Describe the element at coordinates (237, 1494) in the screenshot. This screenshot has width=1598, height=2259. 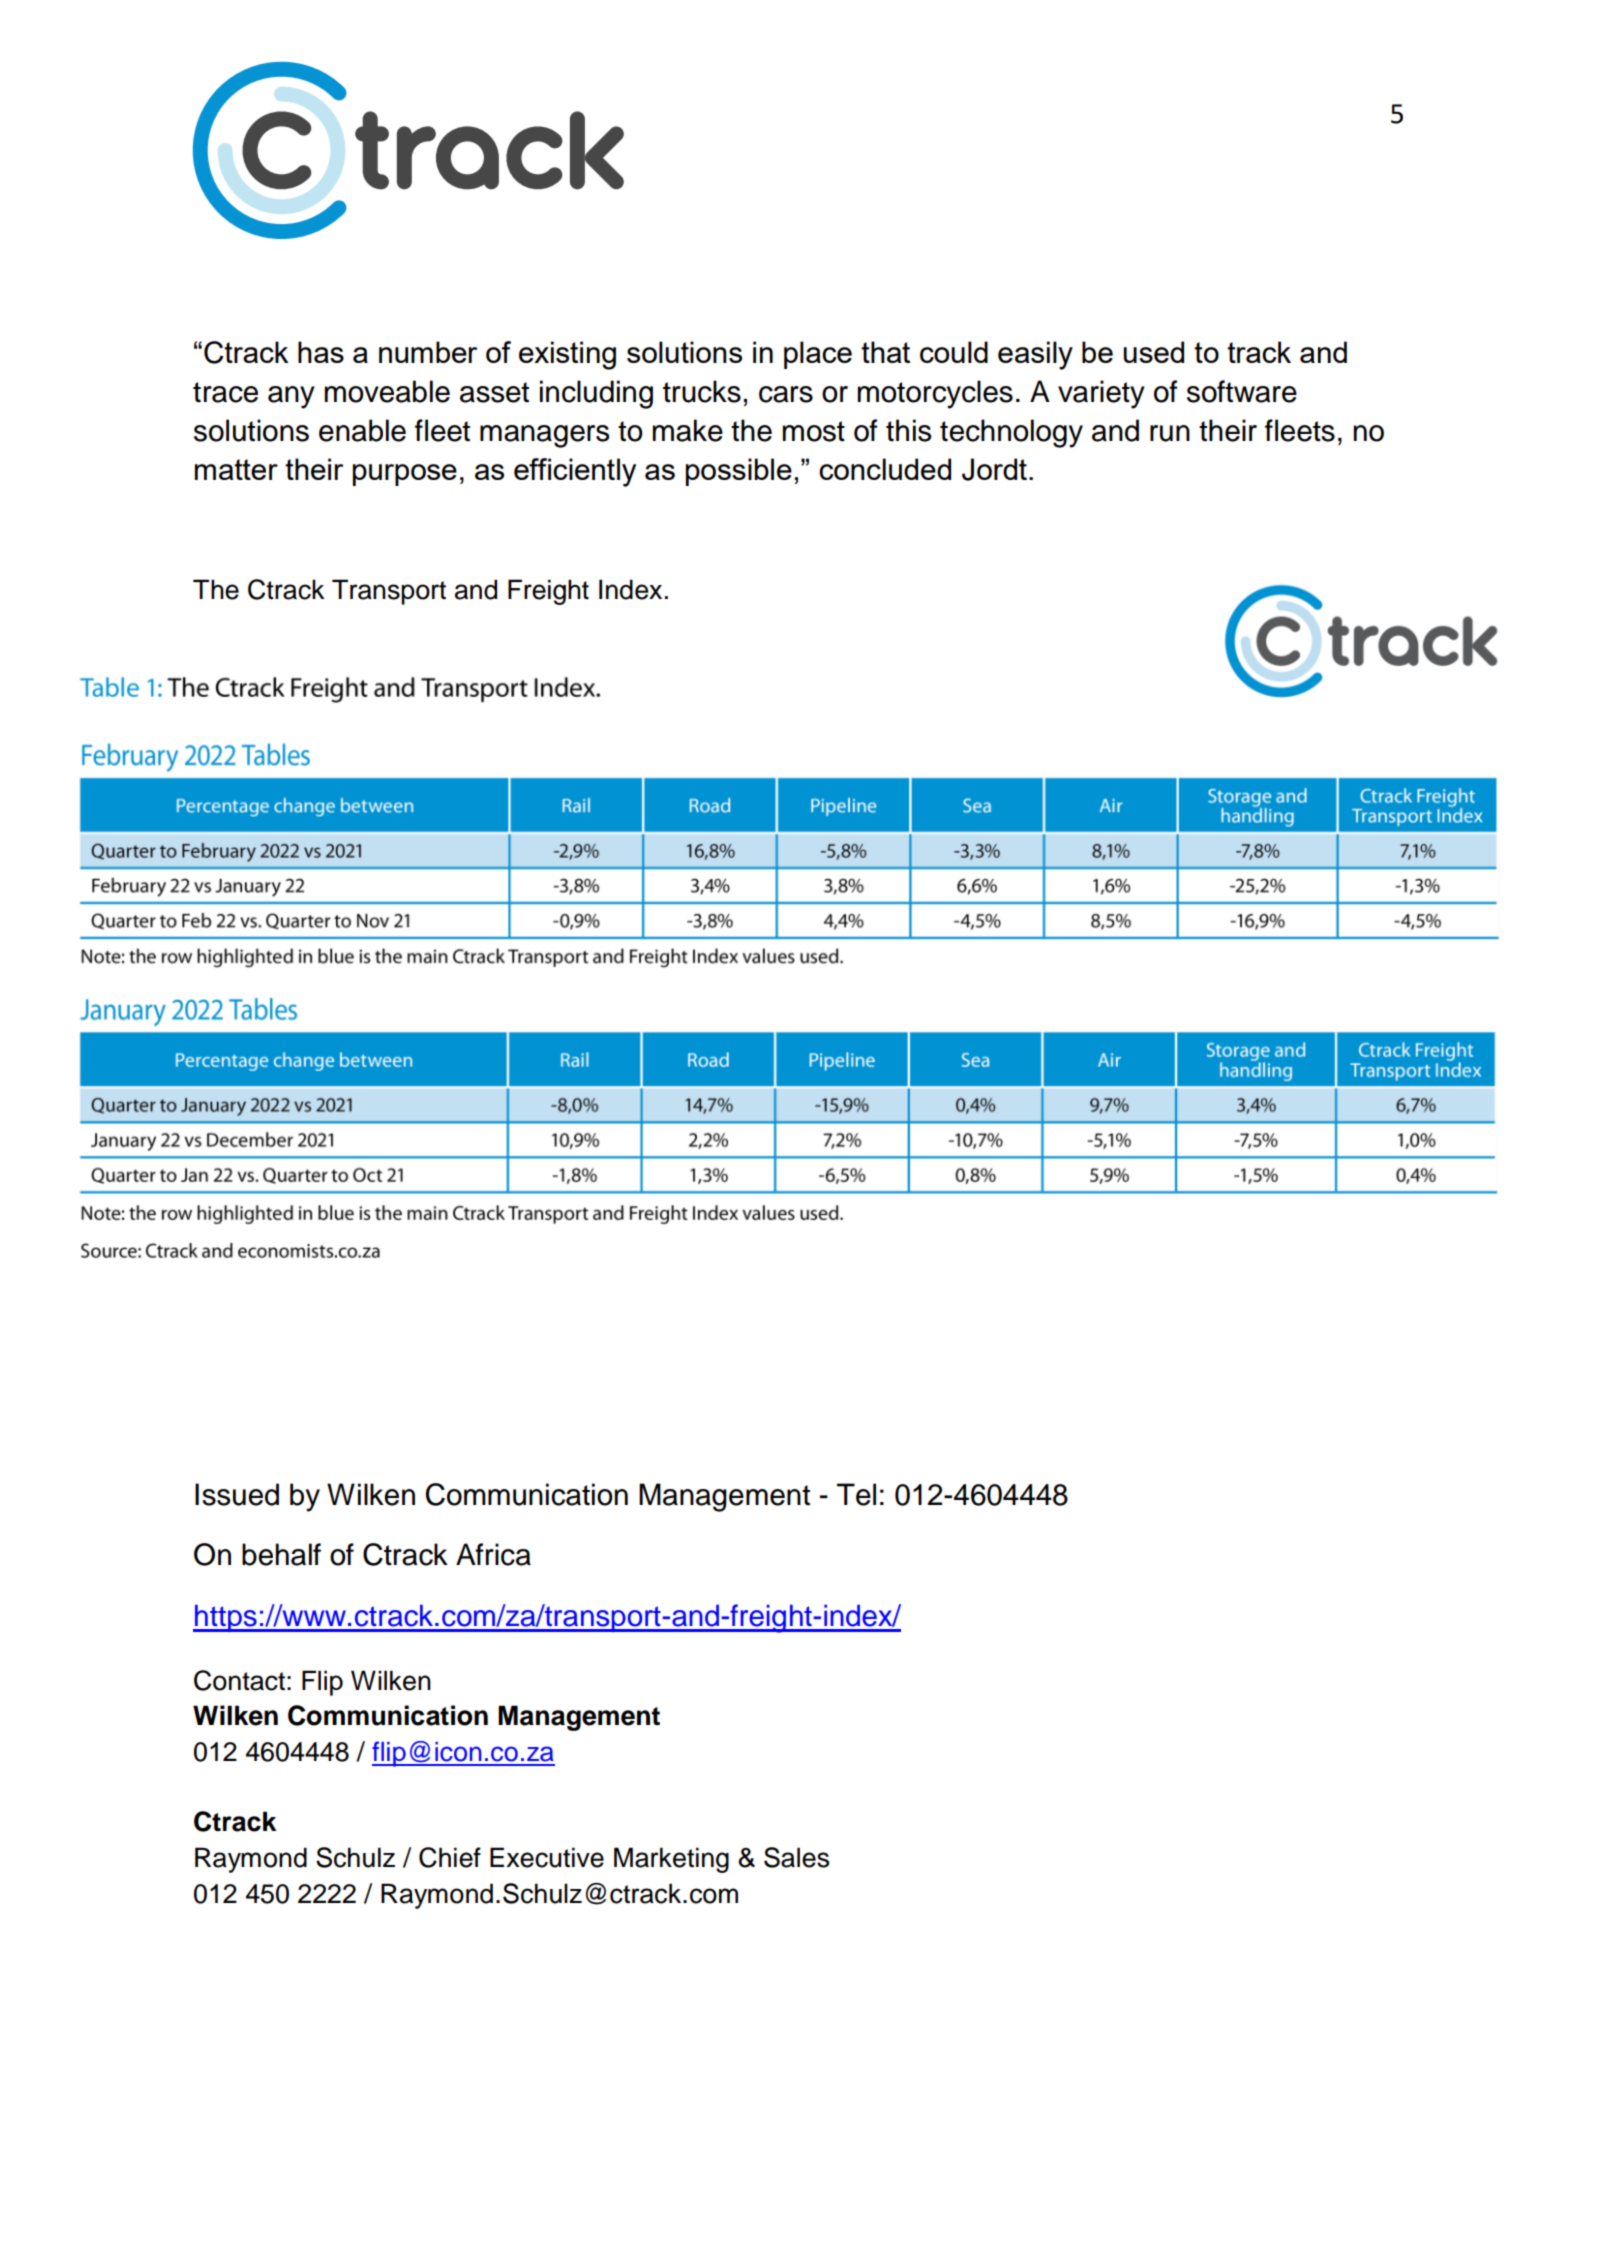
I see `Issued` at that location.
